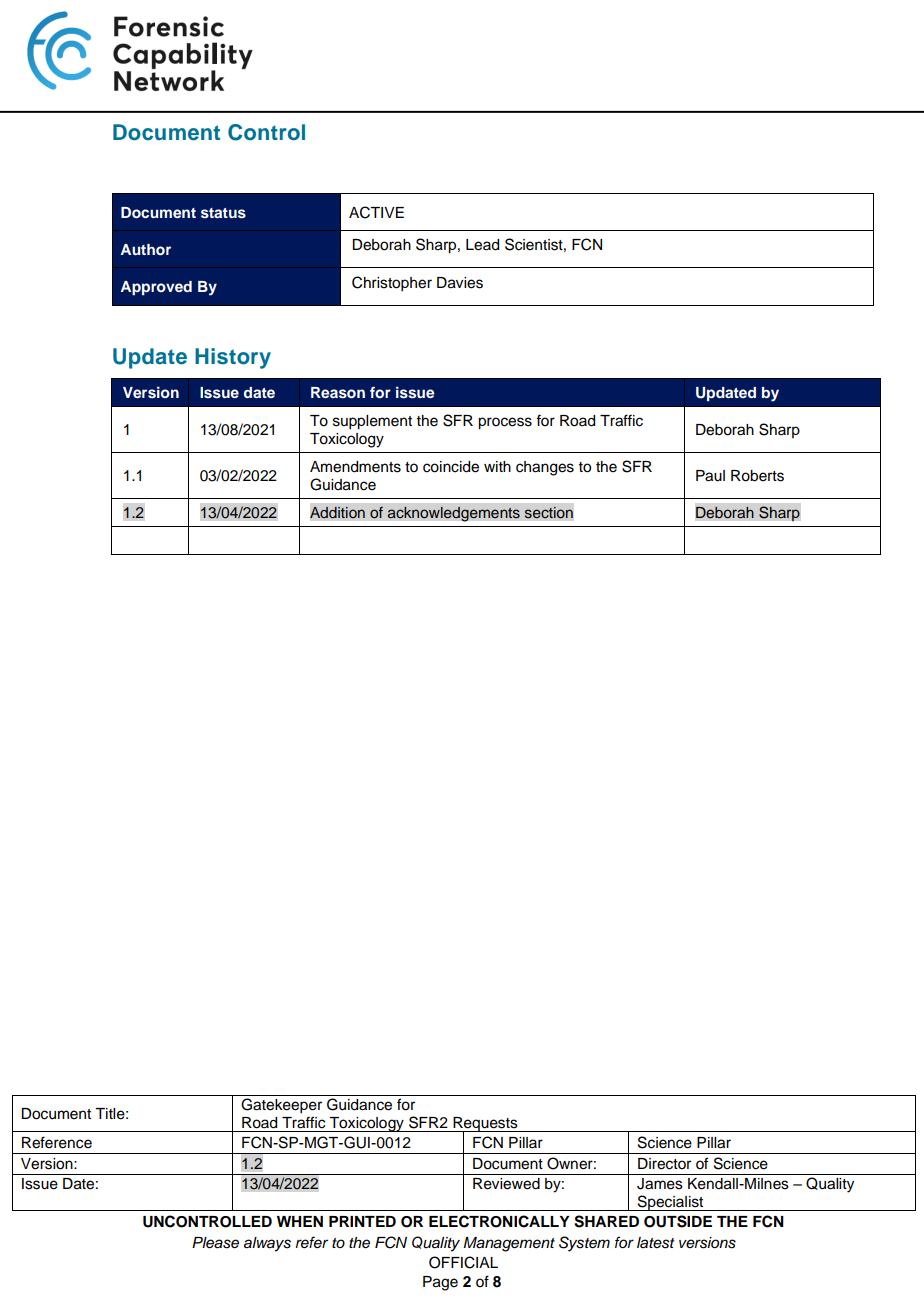  What do you see at coordinates (215, 1243) in the page?
I see `Please` at bounding box center [215, 1243].
